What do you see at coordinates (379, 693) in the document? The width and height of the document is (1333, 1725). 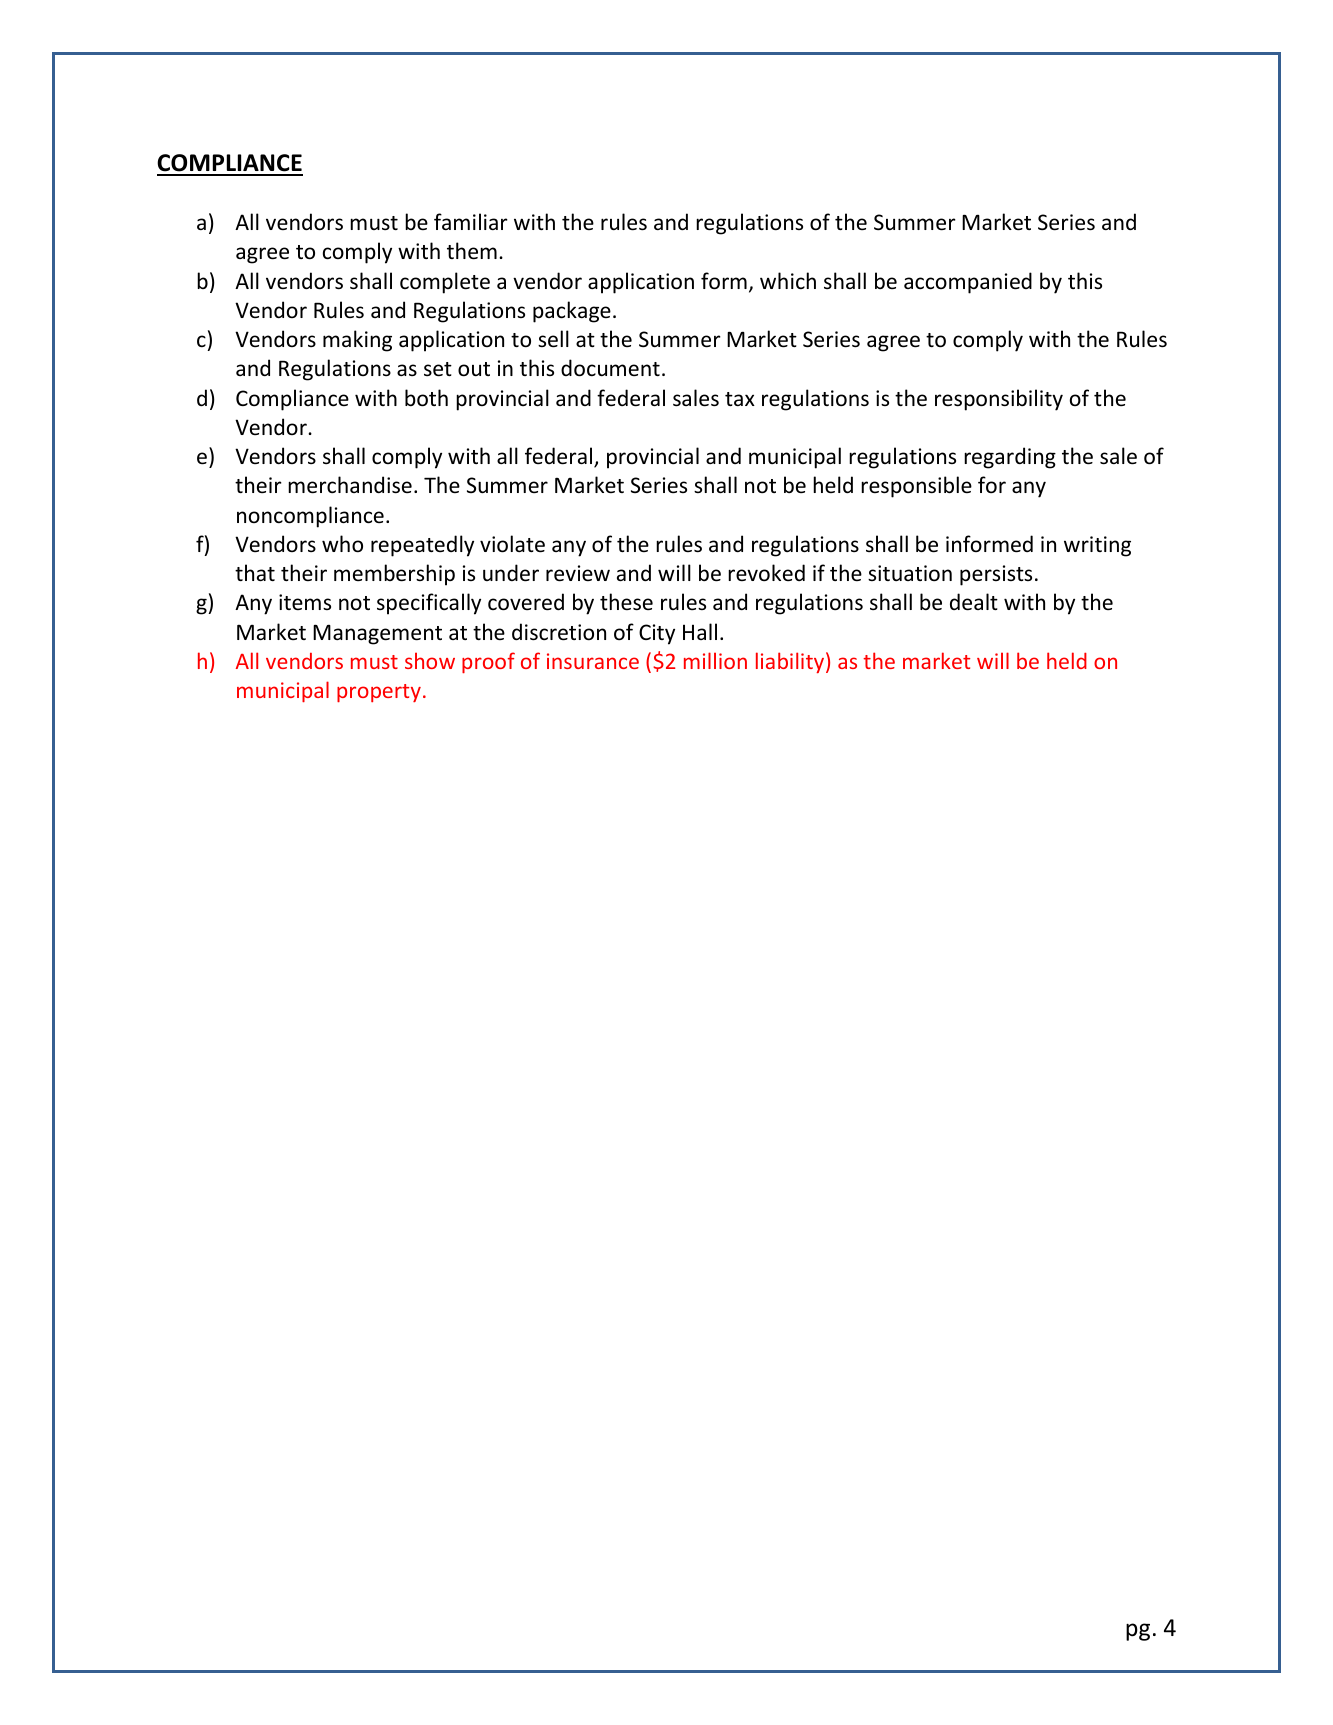 I see `property` at bounding box center [379, 693].
